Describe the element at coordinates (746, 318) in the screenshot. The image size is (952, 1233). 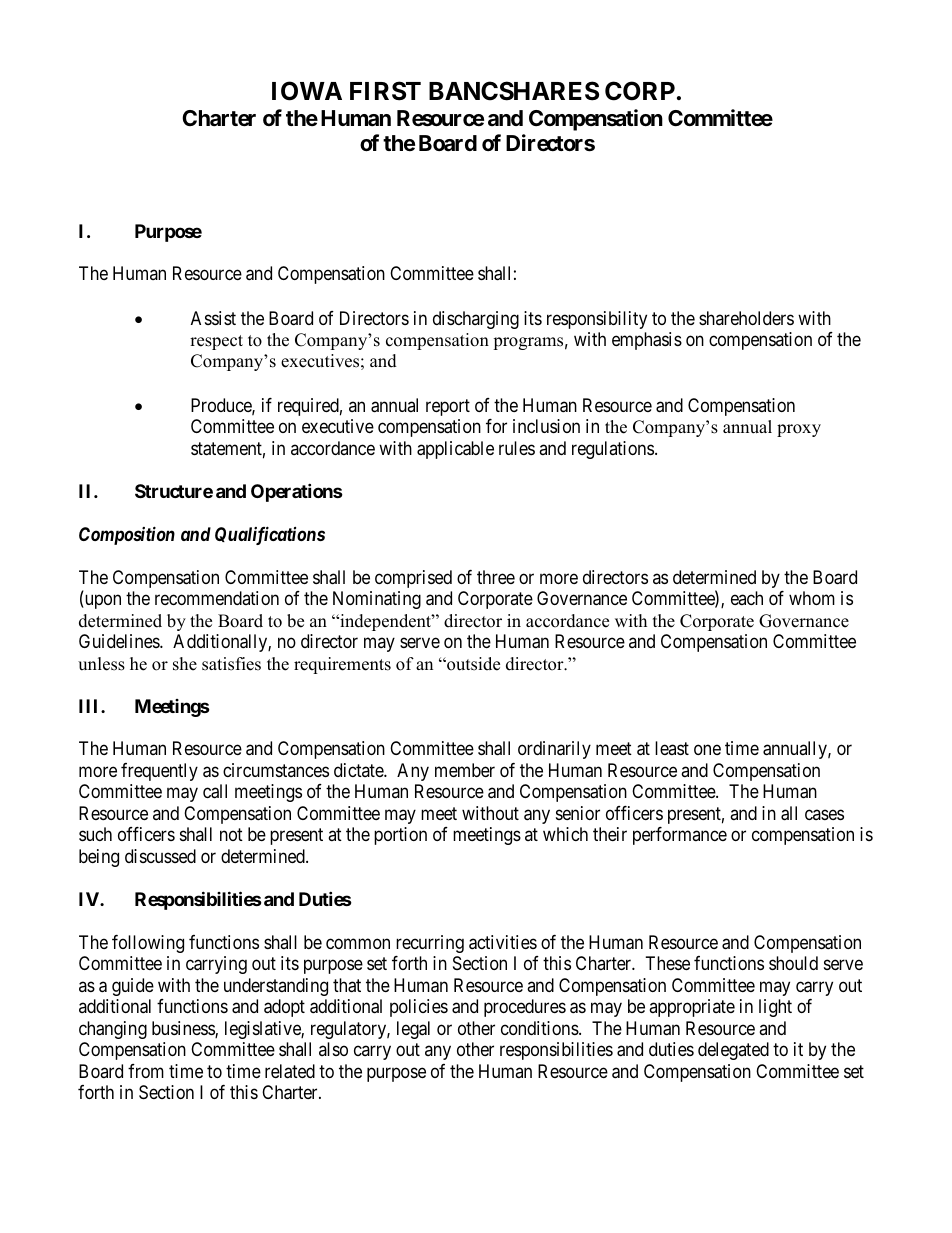
I see `shareholders` at that location.
